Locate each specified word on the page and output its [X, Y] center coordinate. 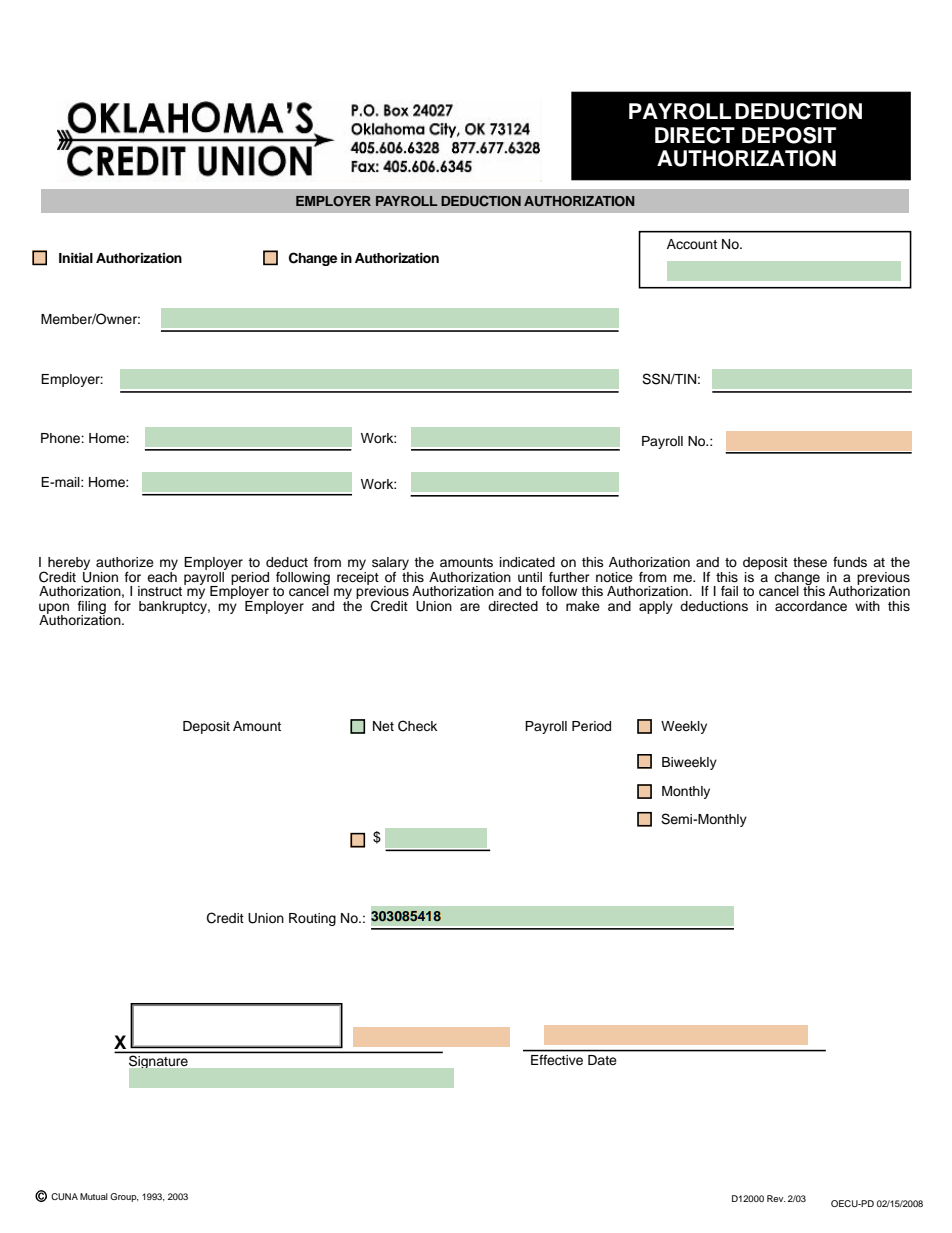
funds [850, 562]
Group [124, 1197]
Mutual [94, 1196]
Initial [76, 258]
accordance [811, 606]
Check [417, 726]
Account [692, 244]
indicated [527, 562]
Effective [557, 1060]
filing [92, 608]
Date [602, 1060]
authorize [125, 562]
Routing [312, 919]
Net [383, 726]
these [810, 562]
